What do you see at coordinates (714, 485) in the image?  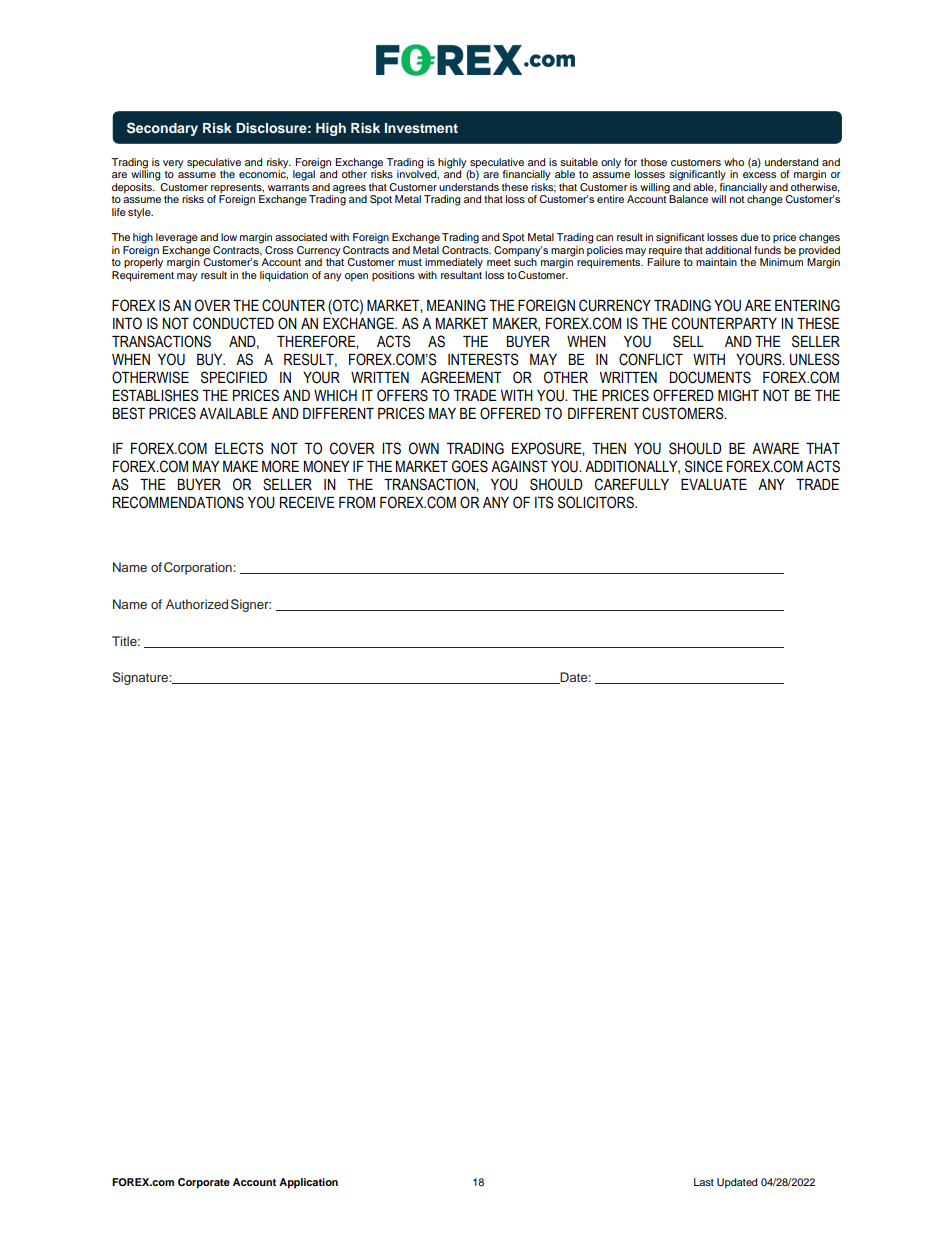 I see `EVALUATE` at bounding box center [714, 485].
